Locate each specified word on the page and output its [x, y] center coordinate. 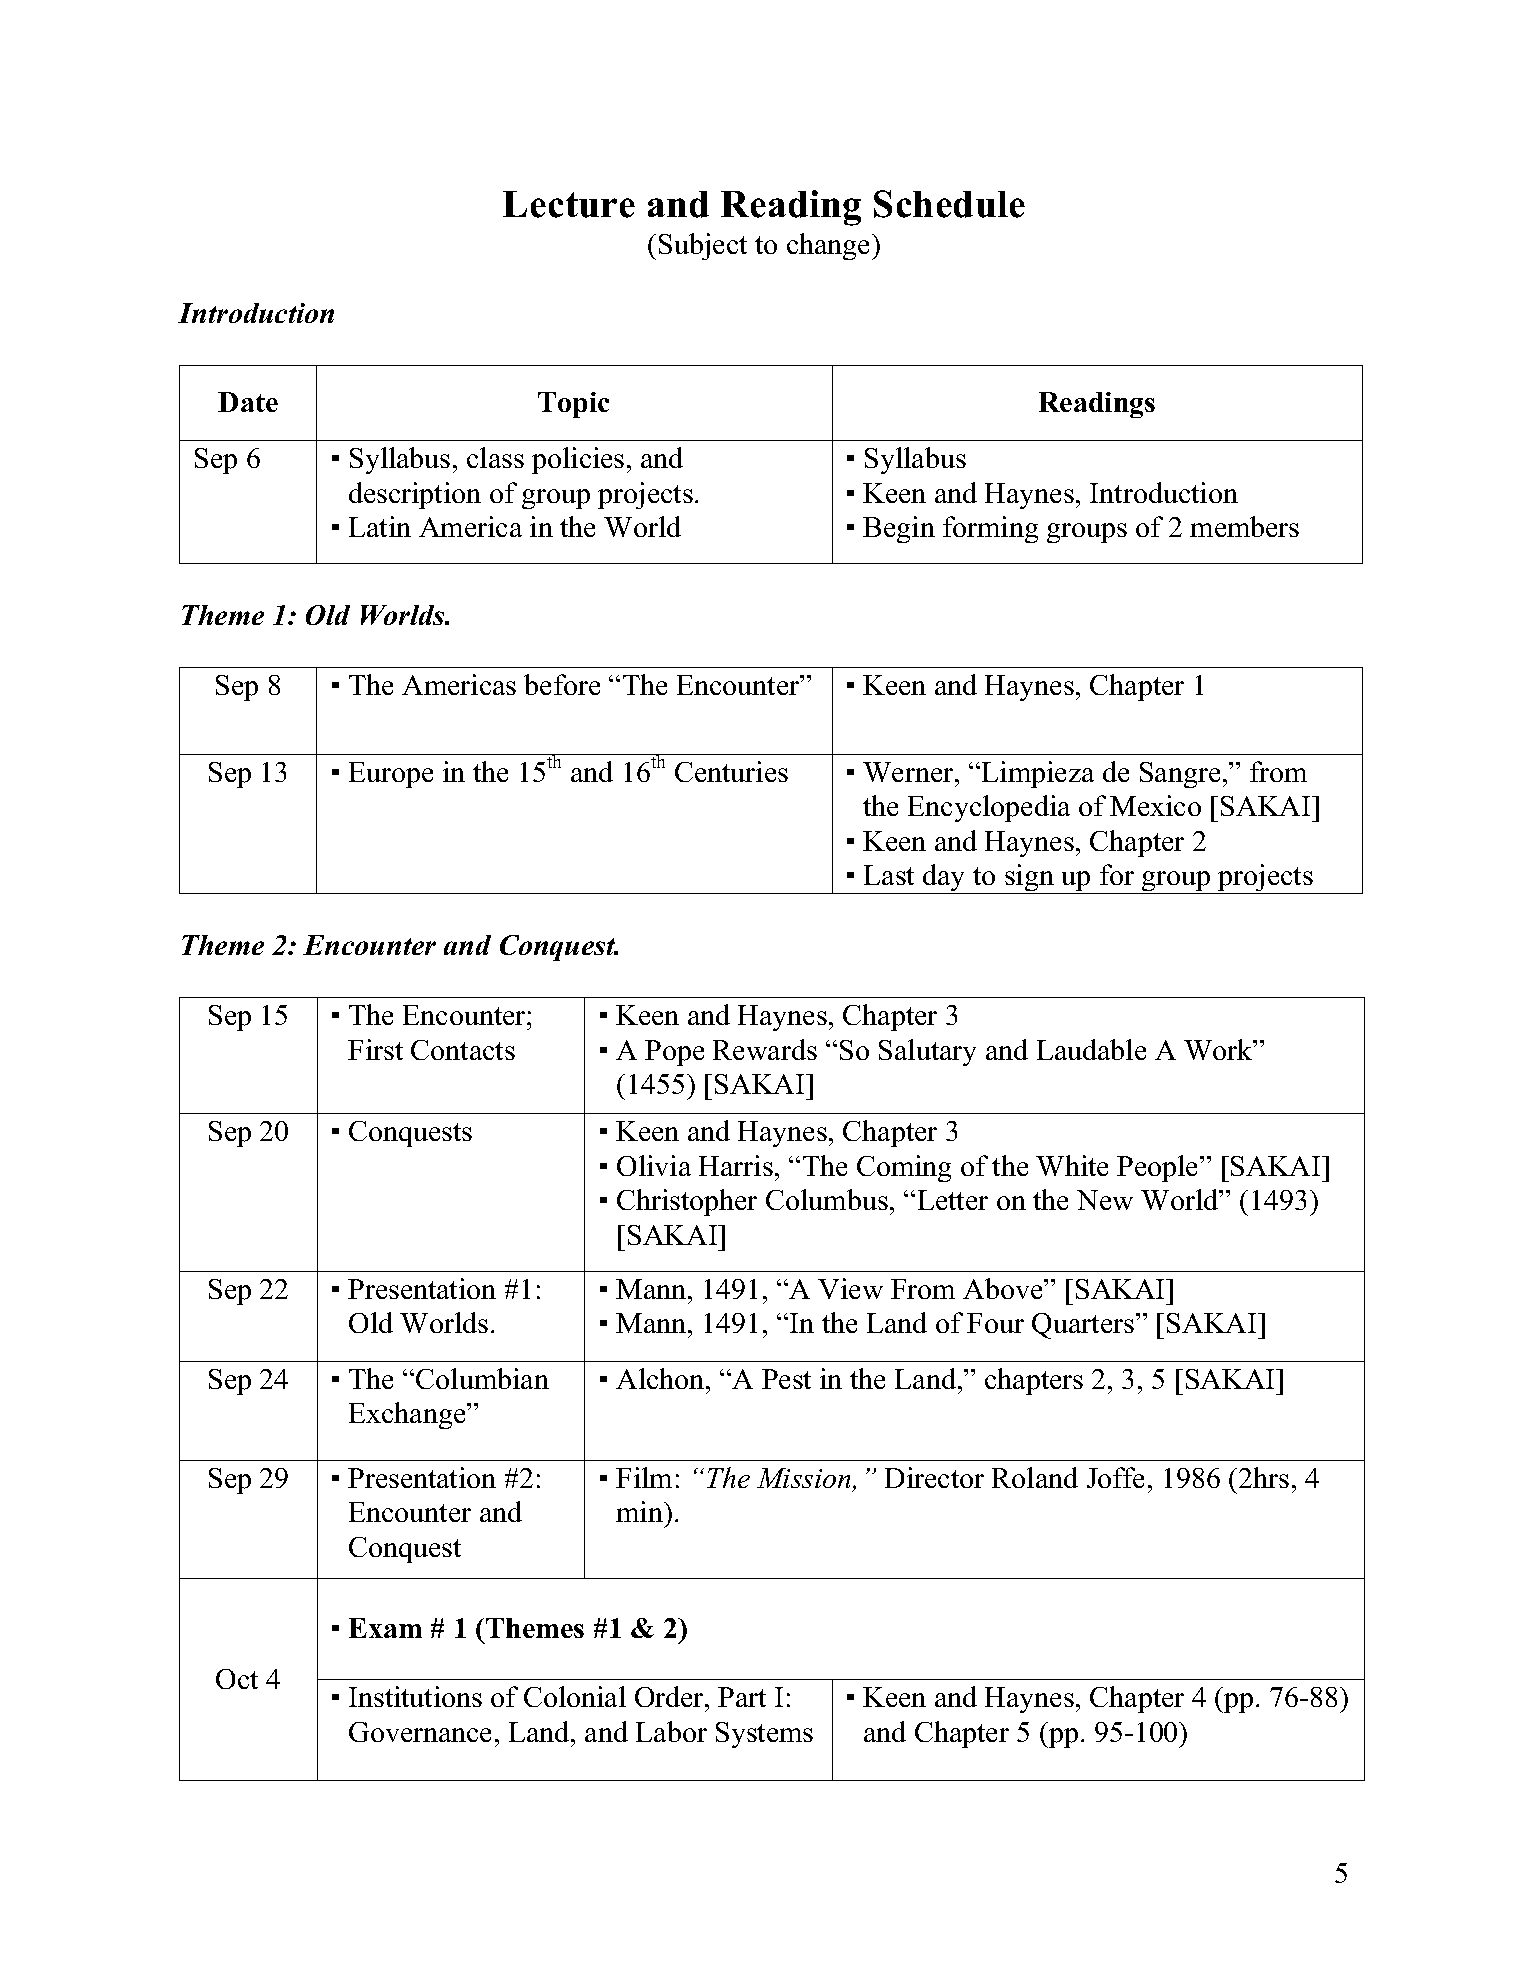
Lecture [569, 204]
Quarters [1084, 1326]
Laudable [1091, 1049]
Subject [703, 246]
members [1244, 526]
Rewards [765, 1049]
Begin [899, 529]
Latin [380, 526]
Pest [786, 1379]
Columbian [482, 1378]
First [375, 1049]
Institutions [415, 1696]
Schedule [949, 204]
